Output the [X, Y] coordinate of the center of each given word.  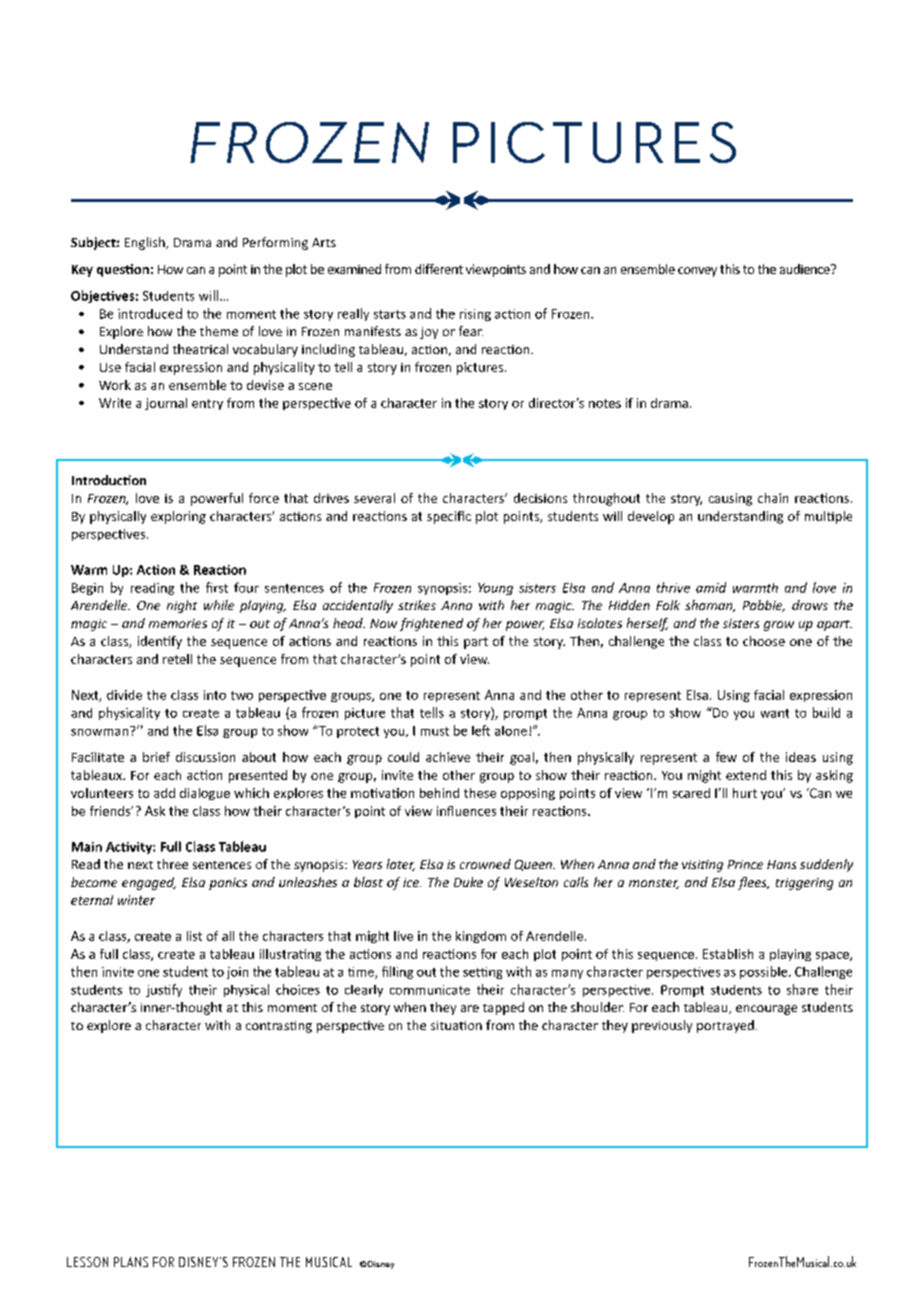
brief [156, 757]
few [726, 757]
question [123, 270]
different [439, 269]
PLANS [131, 1262]
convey [697, 272]
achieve [448, 757]
